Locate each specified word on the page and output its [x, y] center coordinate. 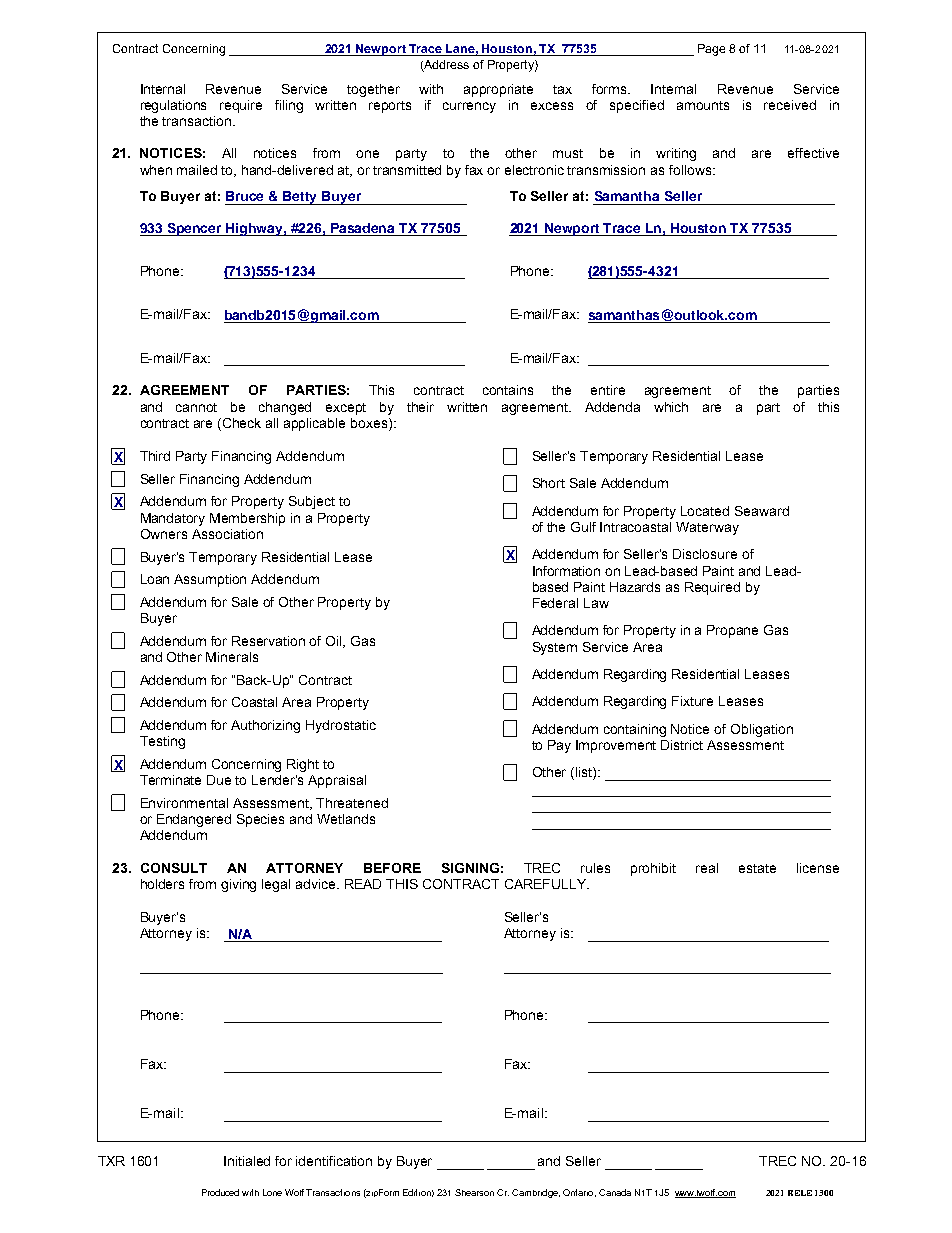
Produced [220, 1192]
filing [289, 106]
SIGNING [470, 868]
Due [219, 780]
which [671, 407]
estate [757, 868]
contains [508, 390]
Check [242, 423]
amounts [703, 105]
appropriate [498, 90]
